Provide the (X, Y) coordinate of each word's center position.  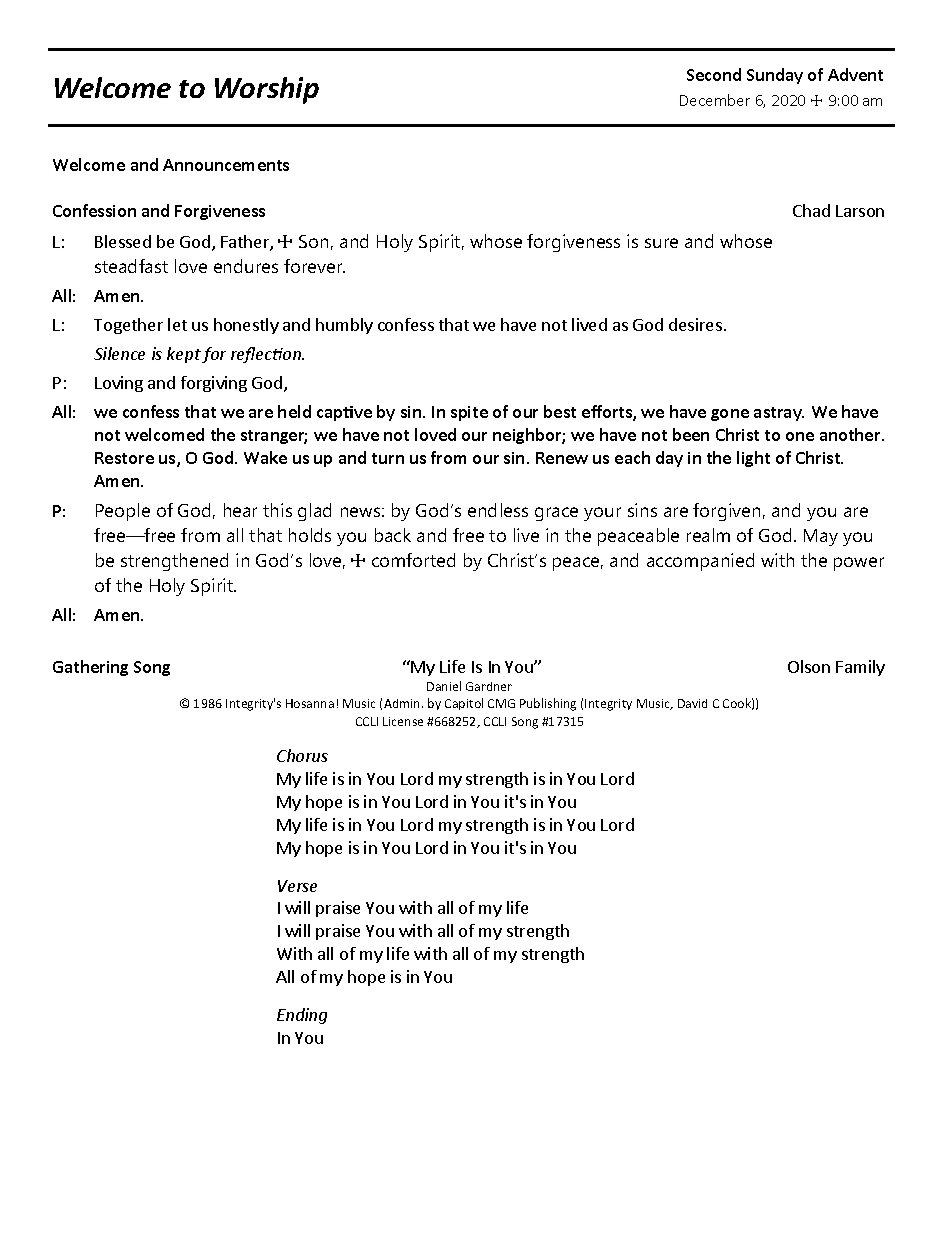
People (123, 512)
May (821, 537)
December (715, 100)
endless (498, 510)
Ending (302, 1016)
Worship (267, 90)
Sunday (775, 76)
